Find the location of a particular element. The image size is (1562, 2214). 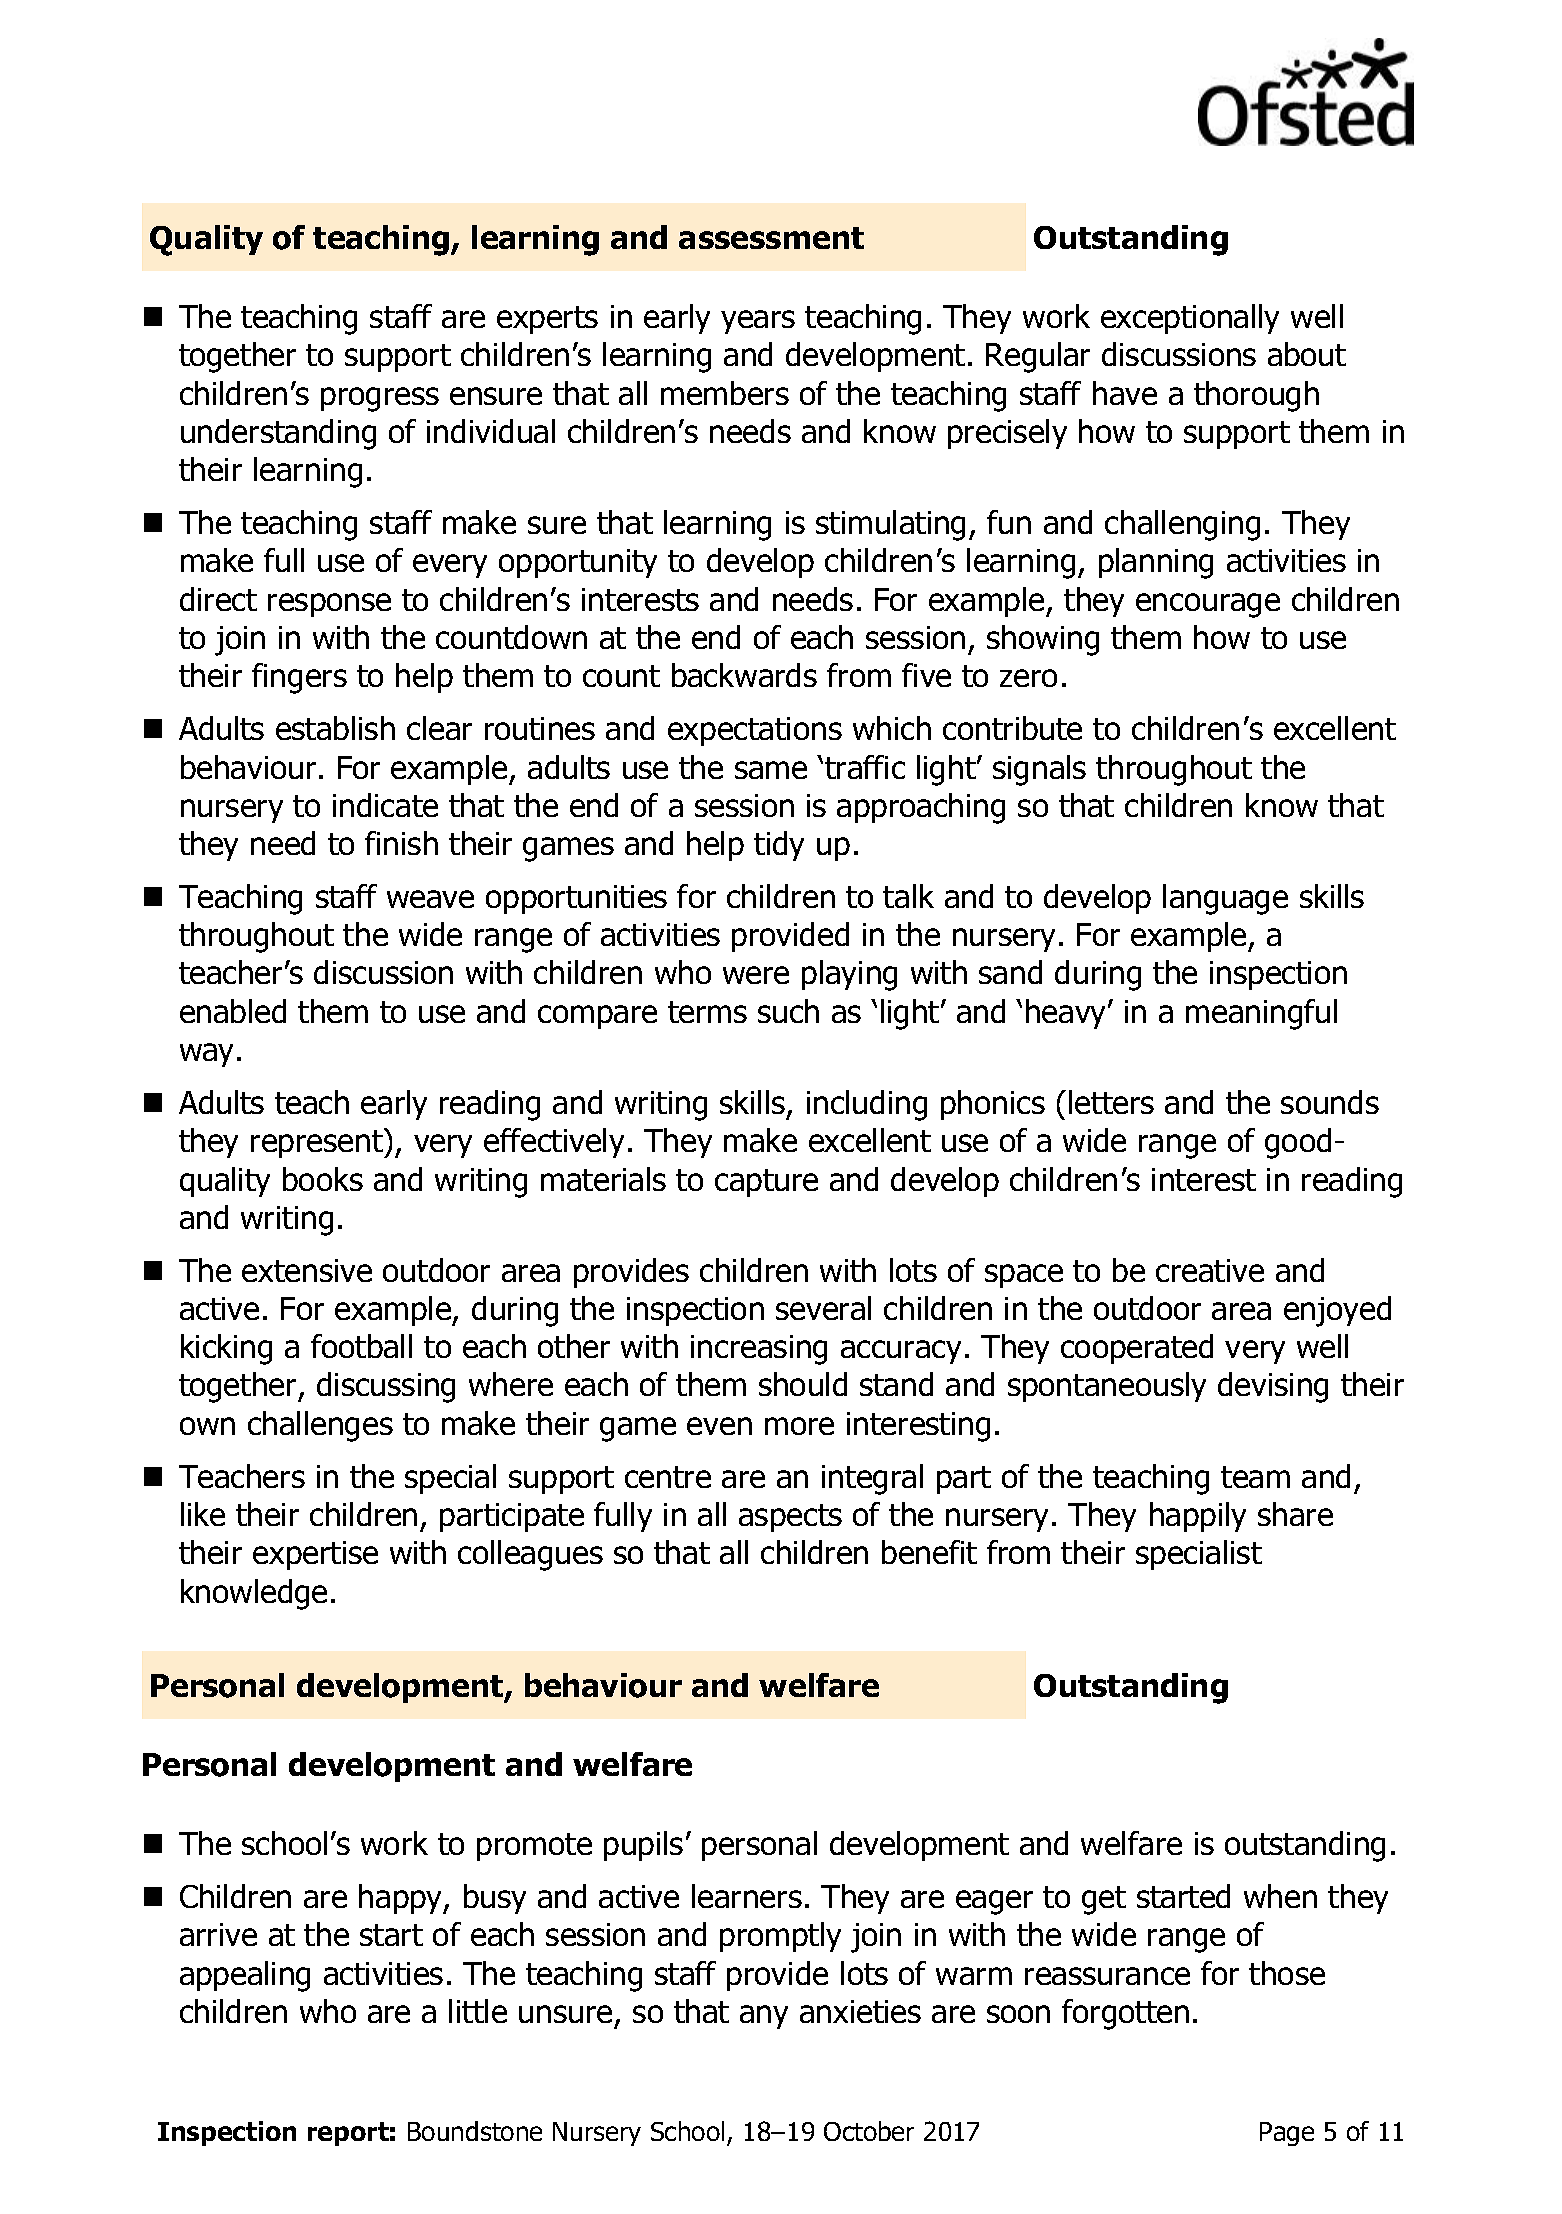

appealing is located at coordinates (245, 1976).
